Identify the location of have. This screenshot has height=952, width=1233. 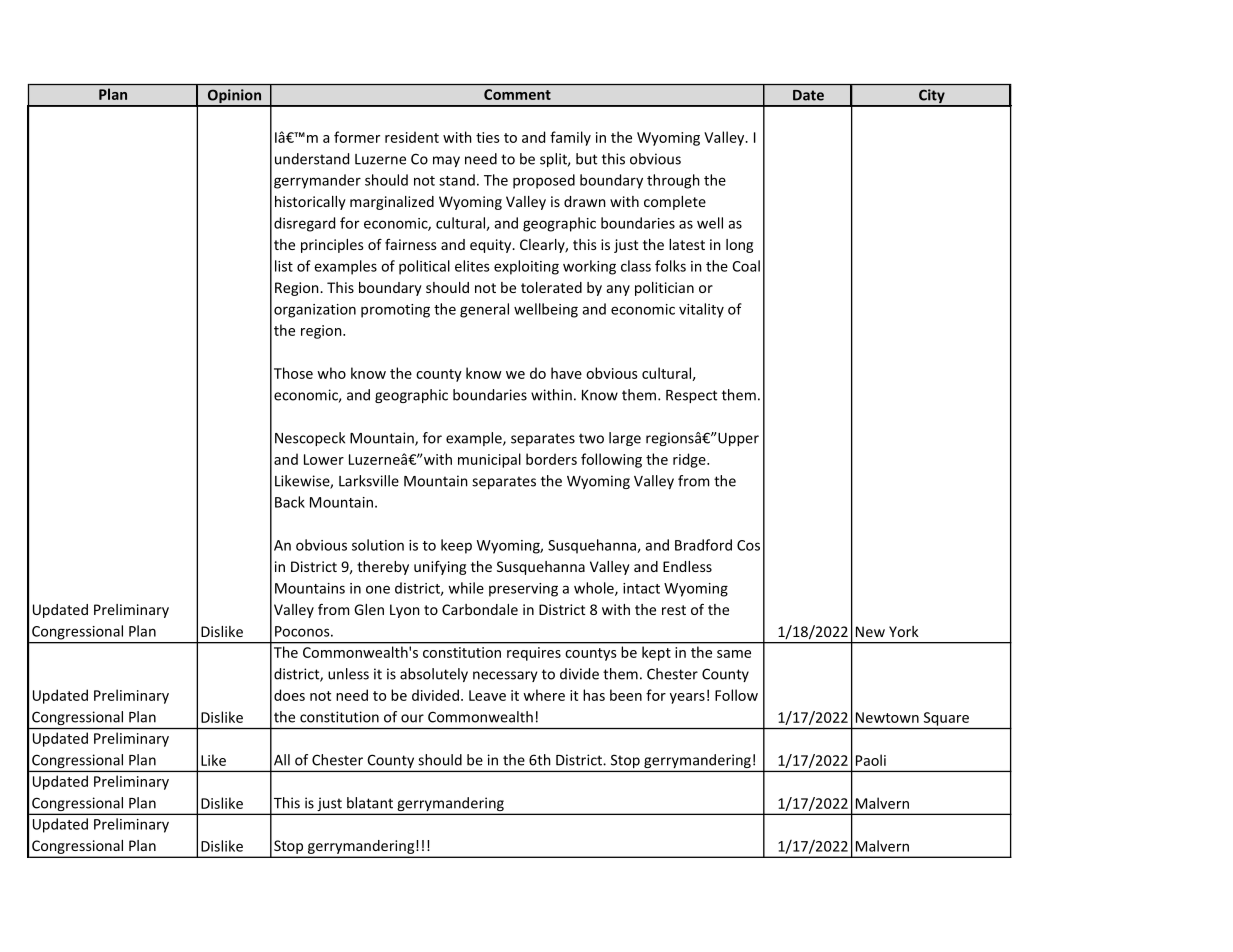
(566, 373).
